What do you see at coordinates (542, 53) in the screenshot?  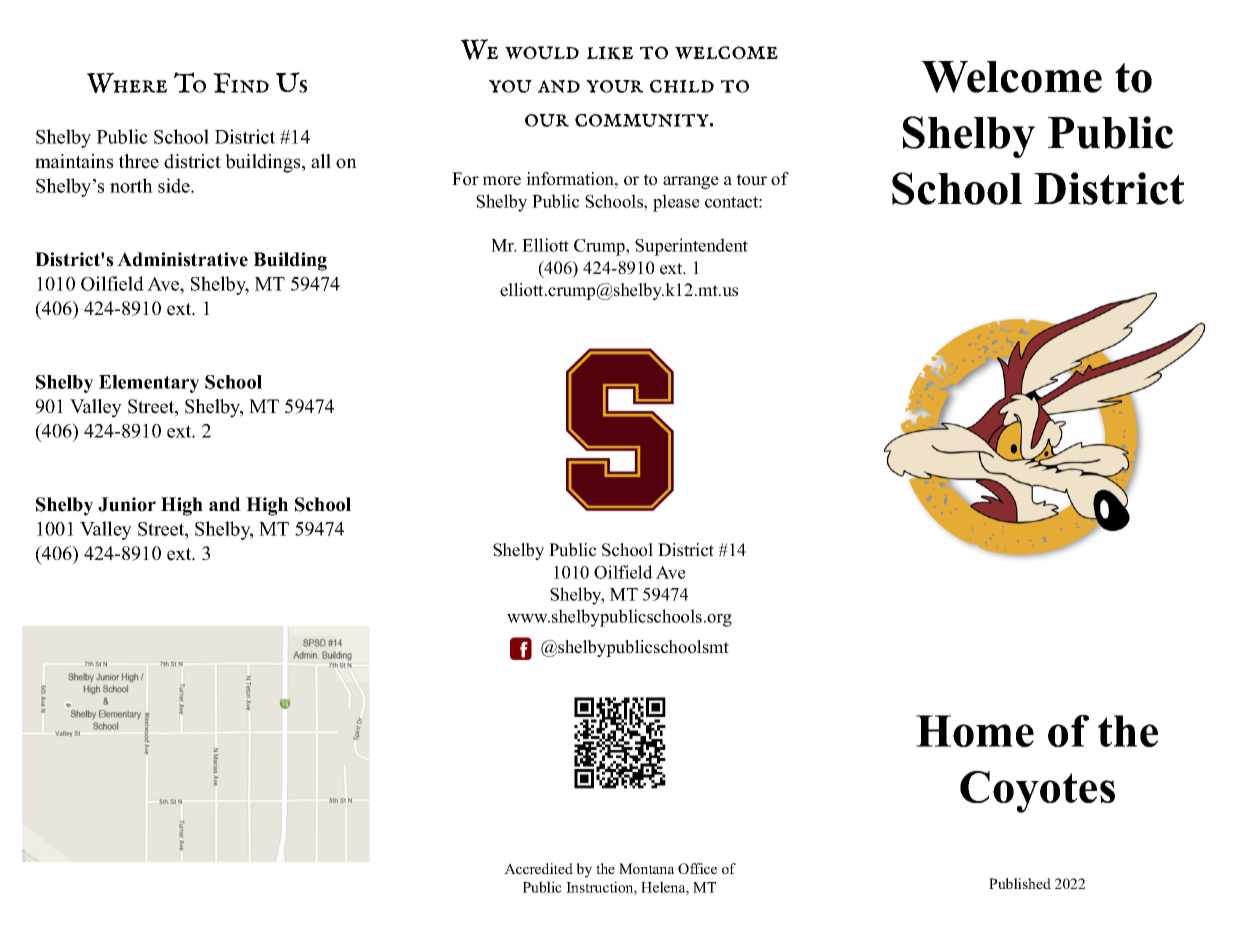 I see `would` at bounding box center [542, 53].
